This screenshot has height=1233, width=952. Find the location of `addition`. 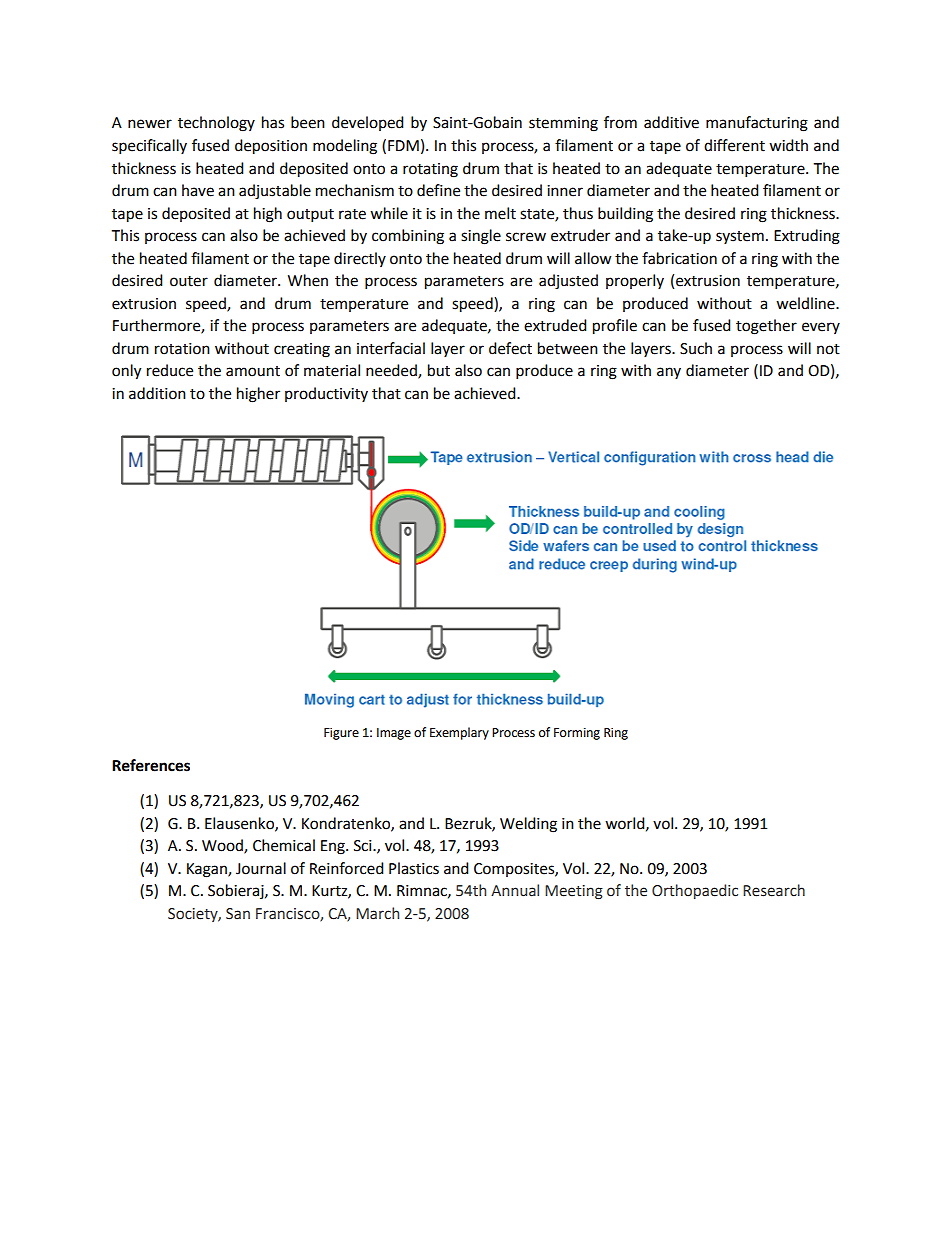

addition is located at coordinates (157, 393).
